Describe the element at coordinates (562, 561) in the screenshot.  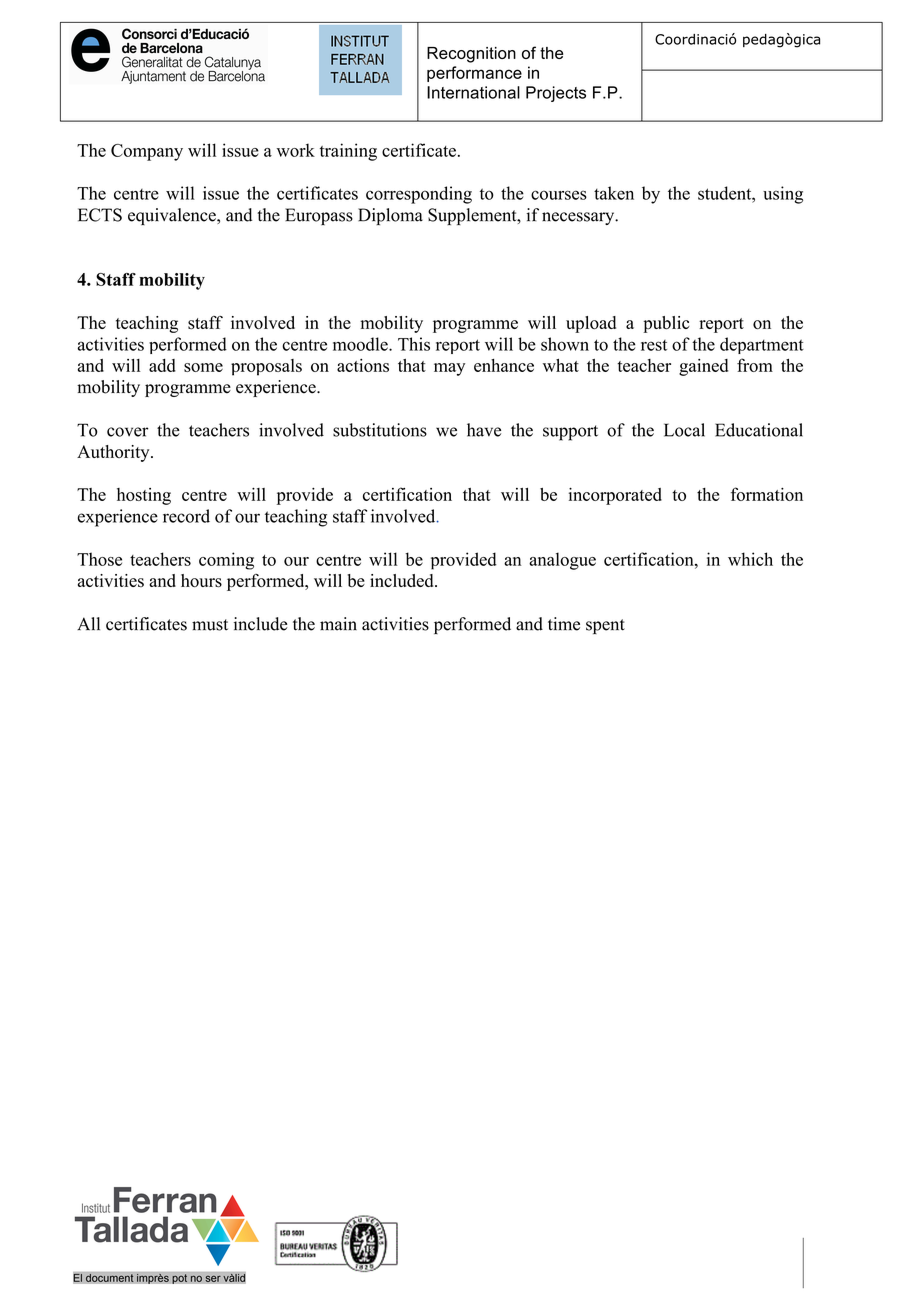
I see `analogue` at that location.
